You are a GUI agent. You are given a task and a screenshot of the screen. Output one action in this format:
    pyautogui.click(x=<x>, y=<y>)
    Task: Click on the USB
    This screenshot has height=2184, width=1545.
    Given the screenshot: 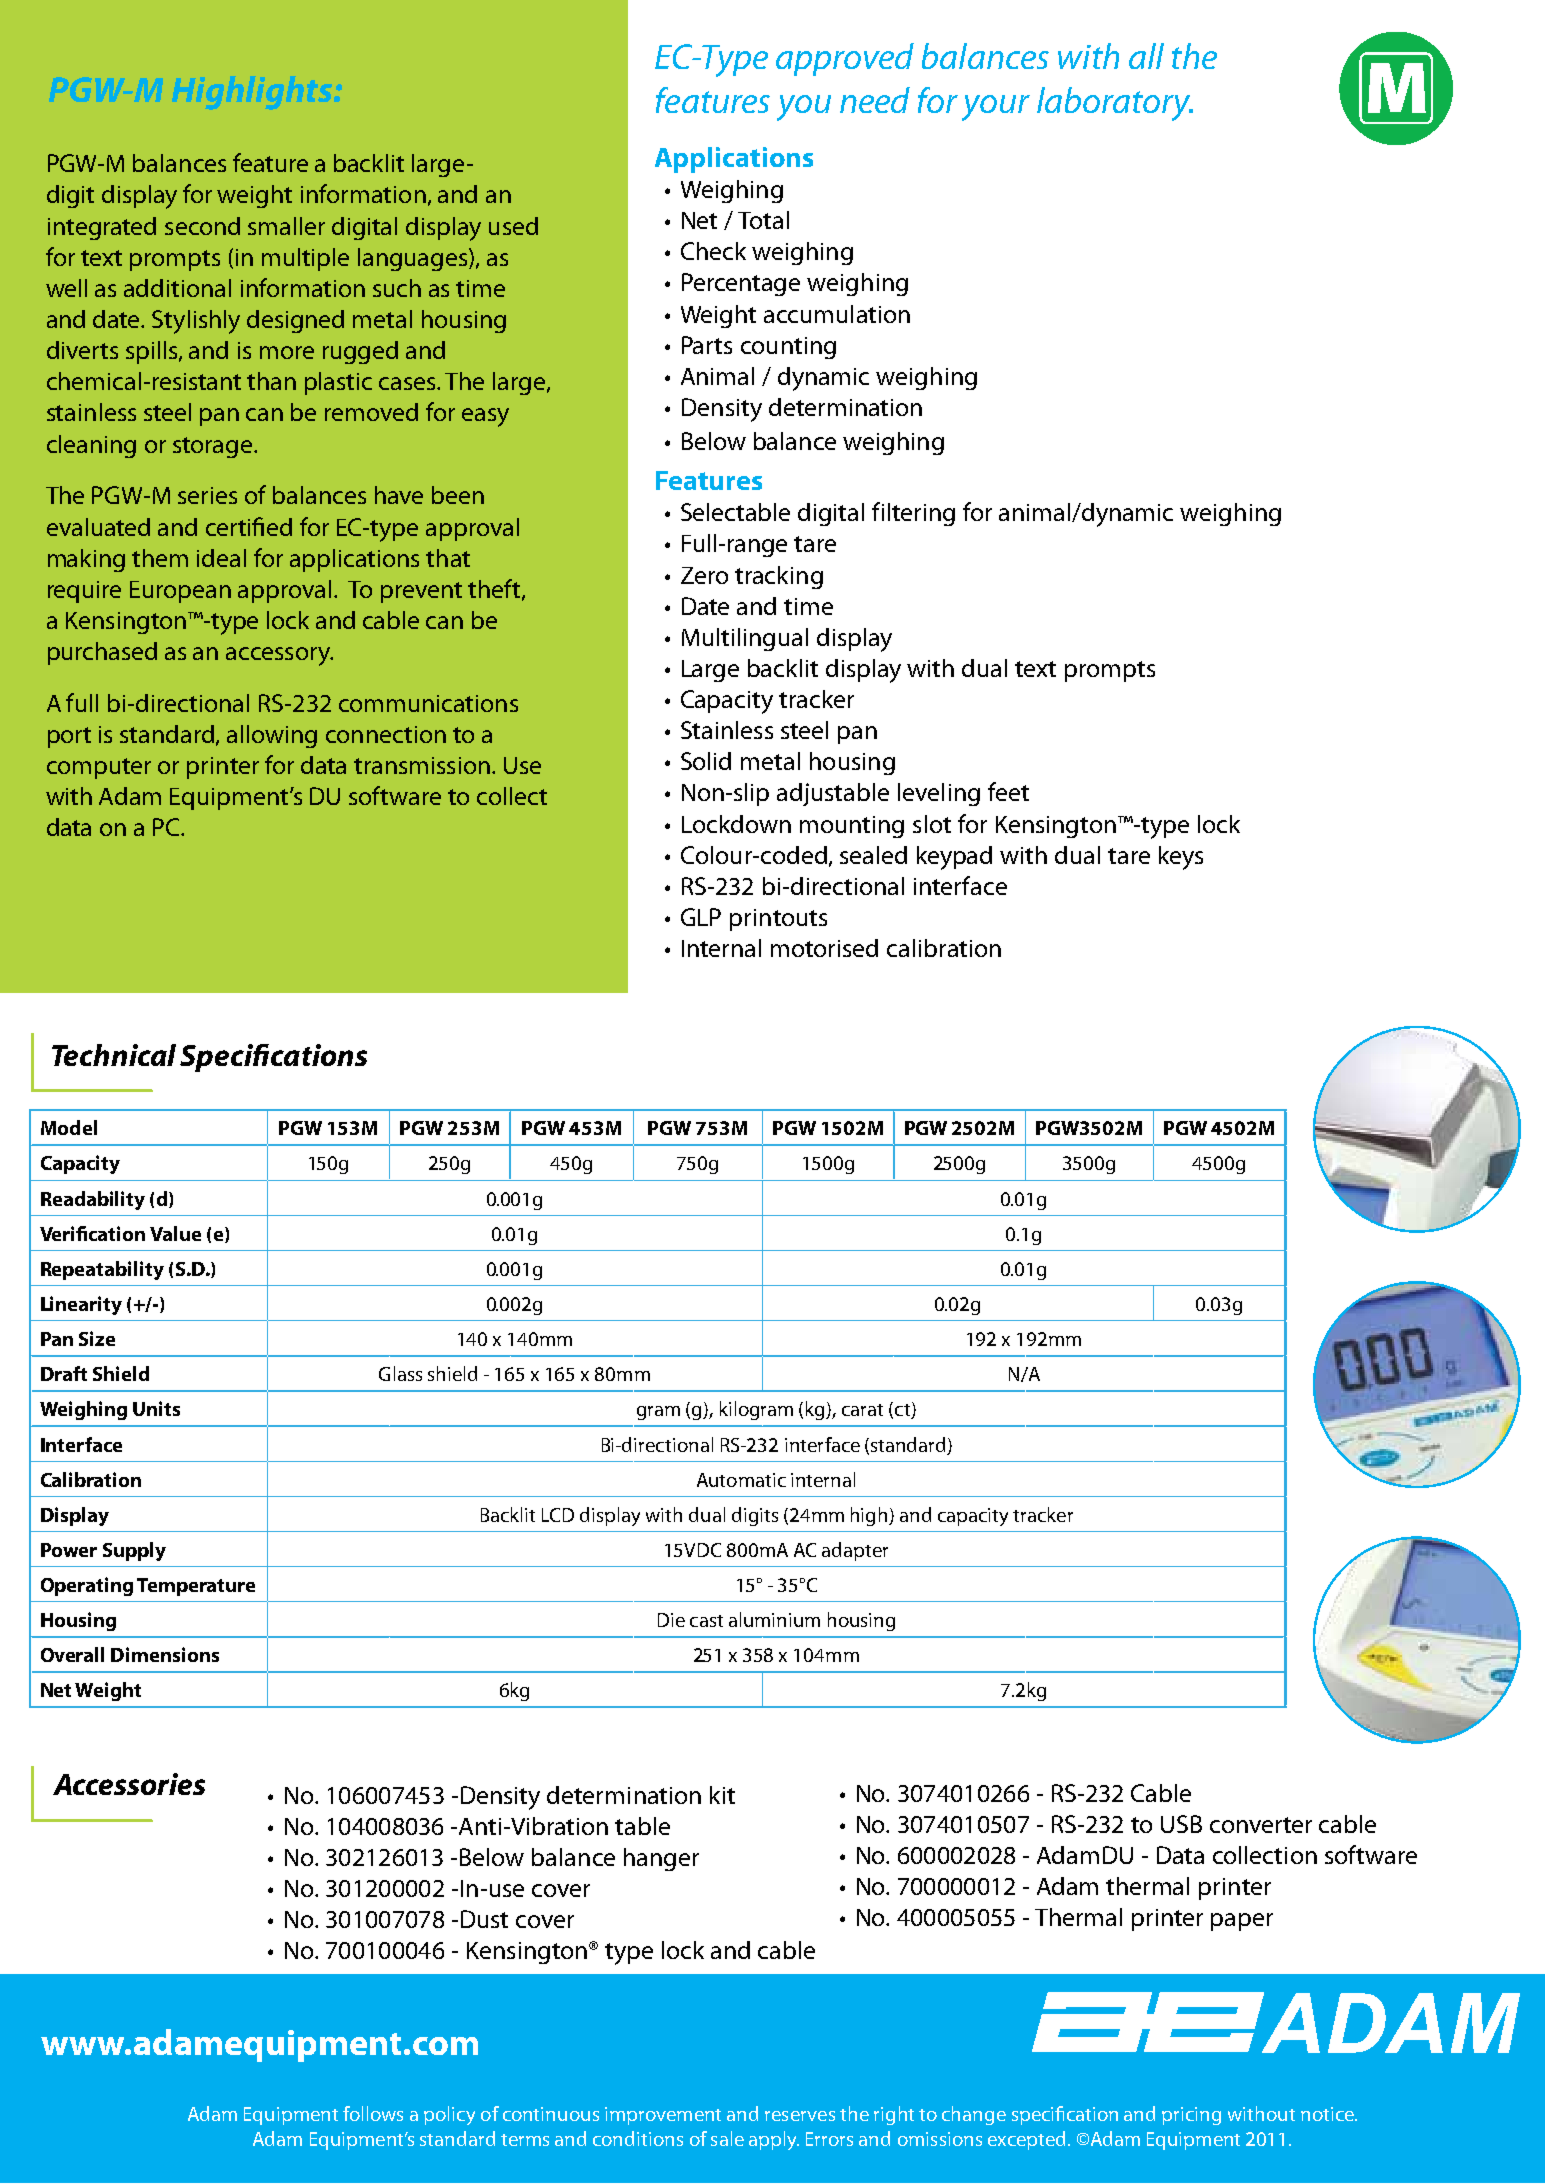 What is the action you would take?
    pyautogui.click(x=1181, y=1824)
